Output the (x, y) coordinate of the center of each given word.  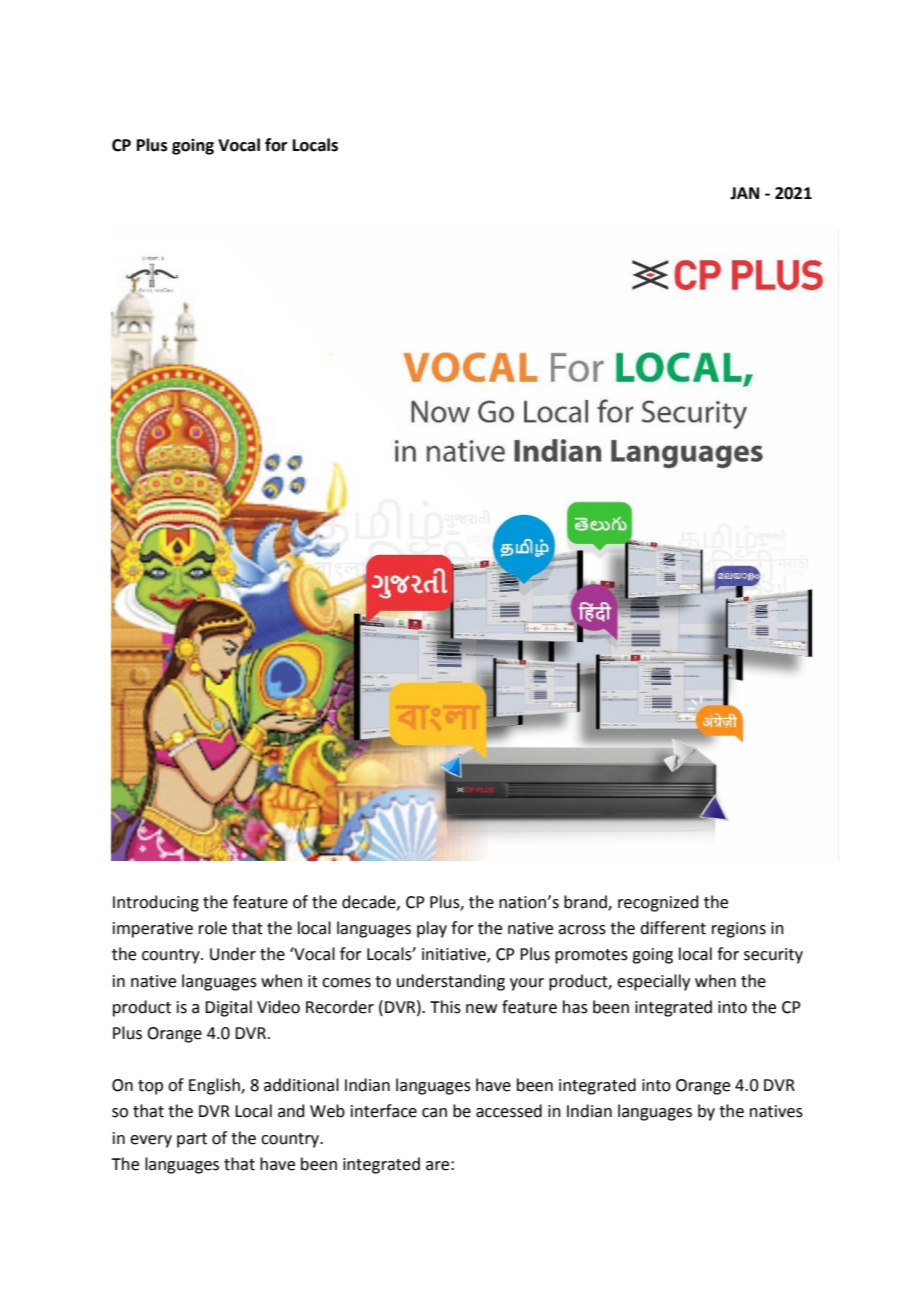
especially (653, 982)
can (434, 1113)
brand (586, 903)
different (673, 928)
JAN (744, 193)
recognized (658, 903)
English (215, 1086)
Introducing (156, 903)
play (432, 929)
